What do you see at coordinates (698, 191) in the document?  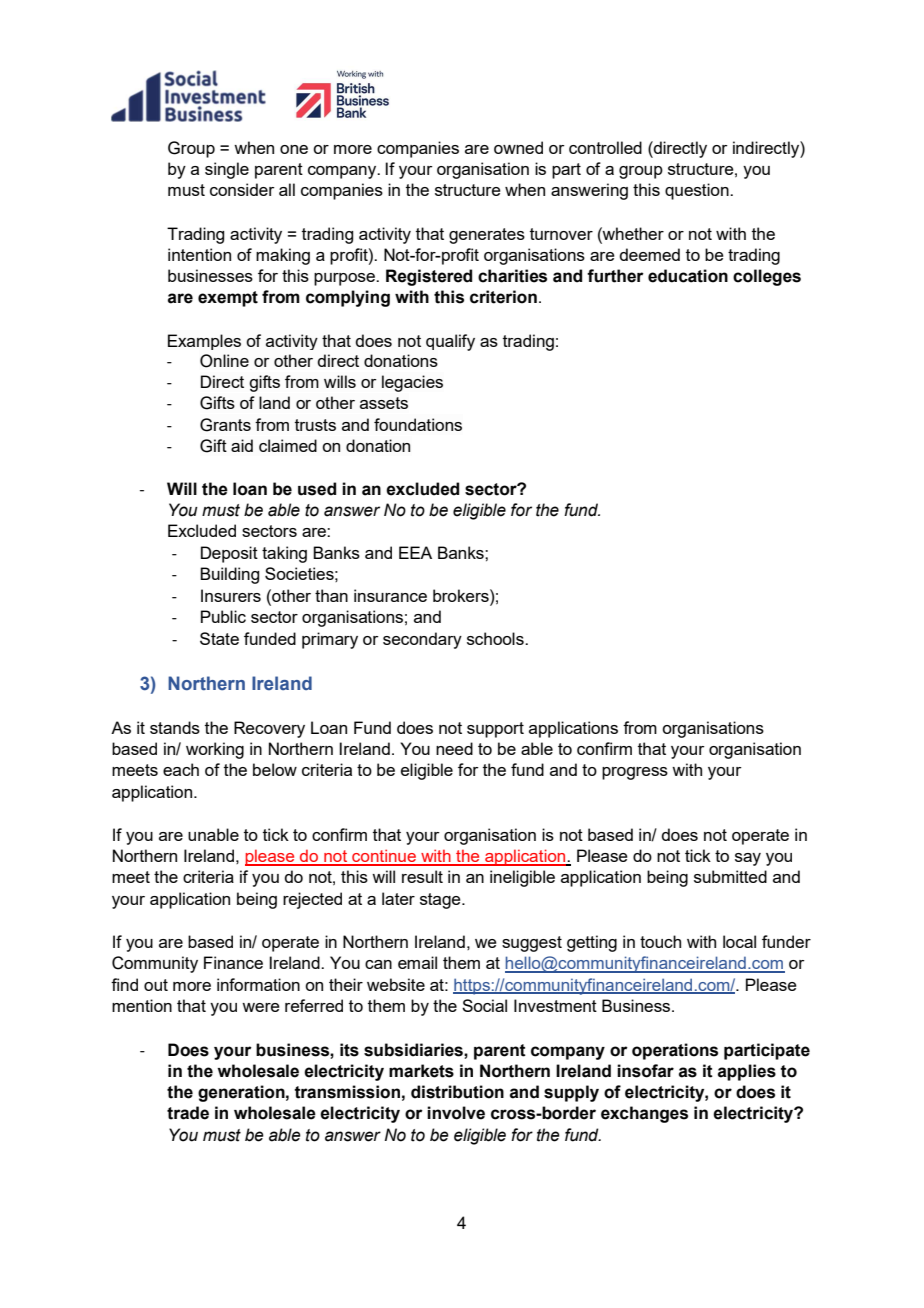 I see `question` at bounding box center [698, 191].
